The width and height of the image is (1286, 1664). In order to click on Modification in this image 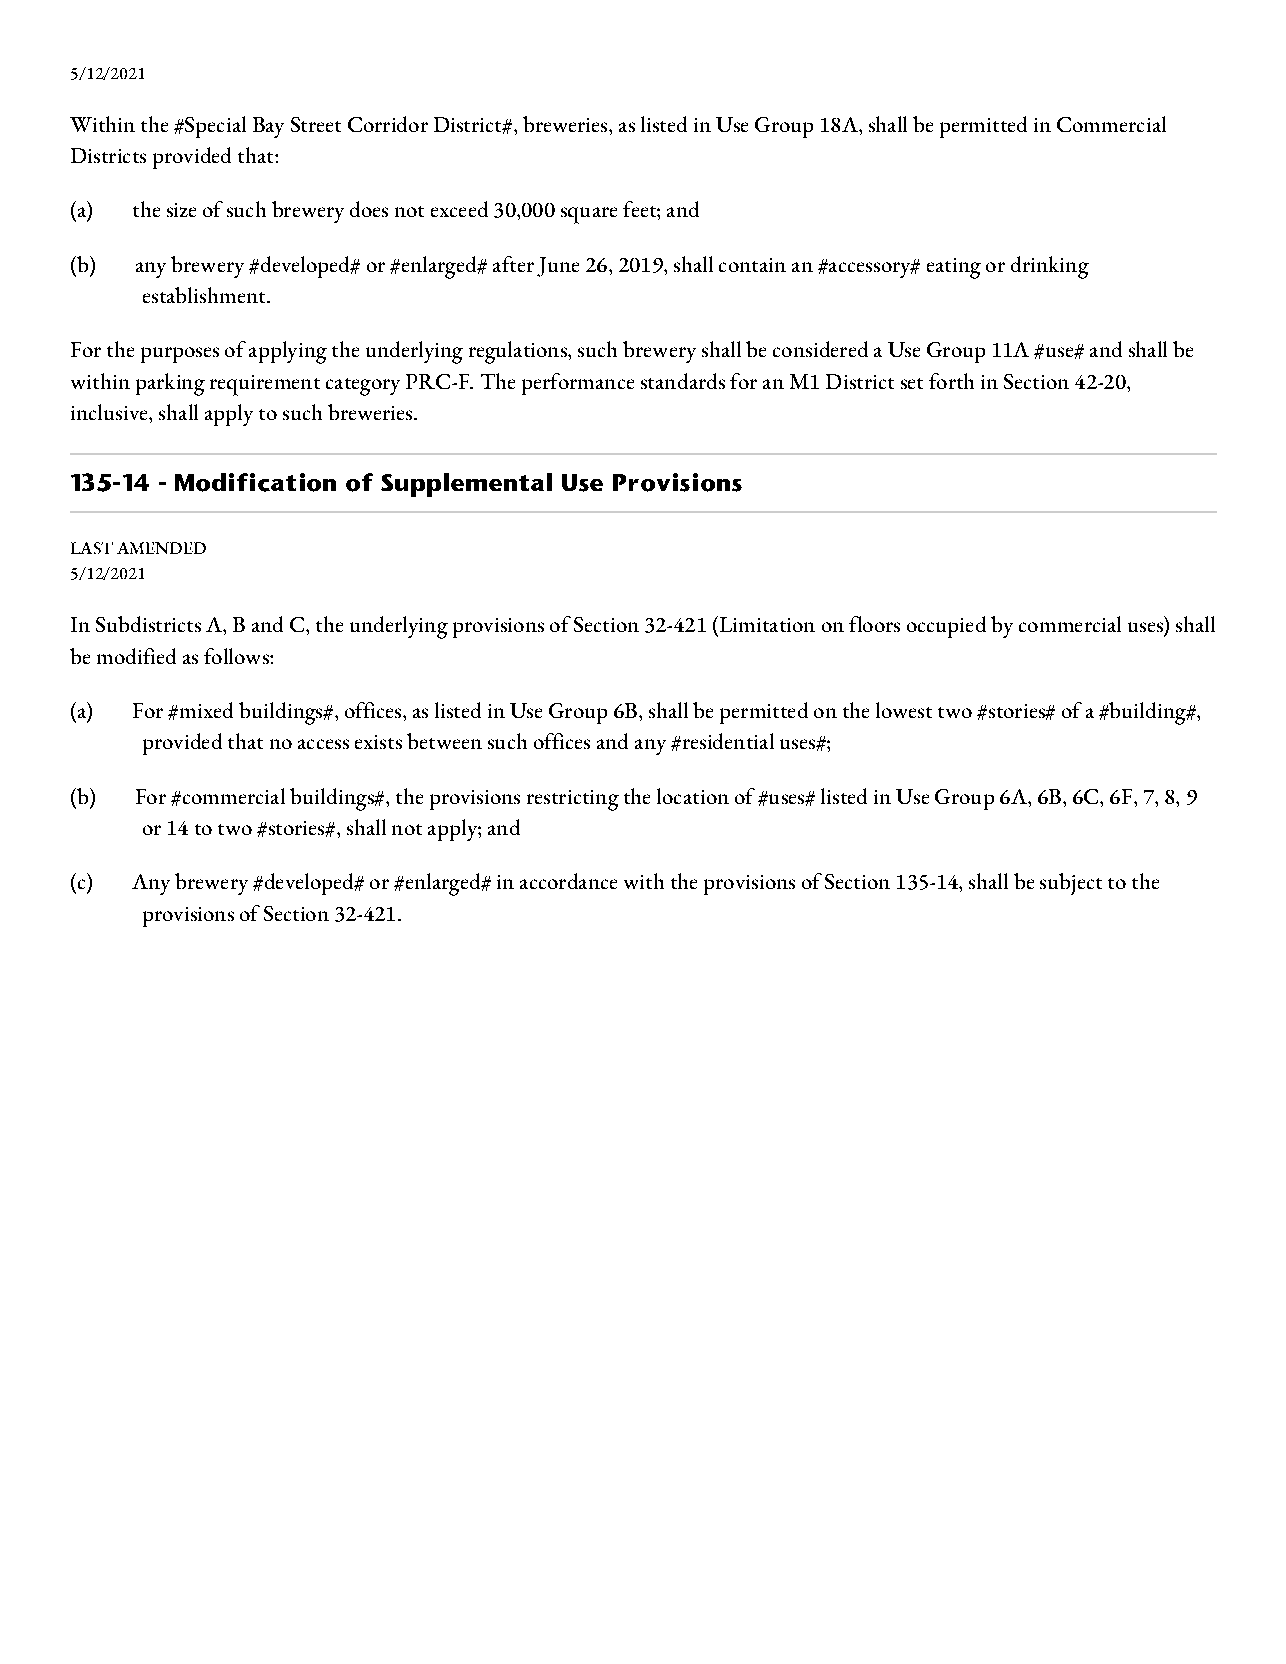, I will do `click(255, 482)`.
